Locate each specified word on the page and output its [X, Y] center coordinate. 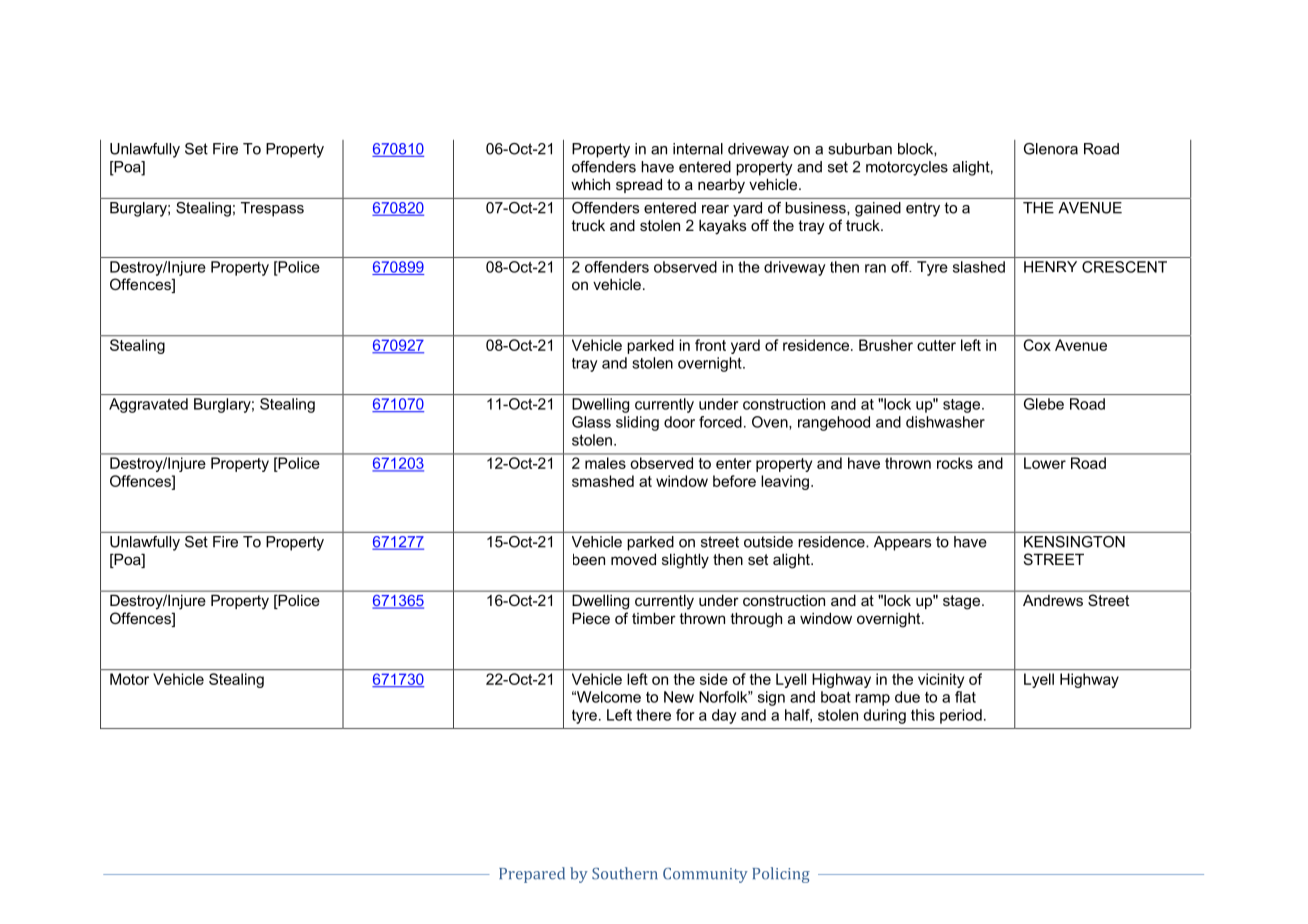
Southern [625, 873]
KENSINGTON [1074, 542]
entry [923, 209]
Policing [781, 875]
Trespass [272, 209]
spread [639, 185]
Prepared [532, 875]
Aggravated [148, 405]
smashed [603, 481]
